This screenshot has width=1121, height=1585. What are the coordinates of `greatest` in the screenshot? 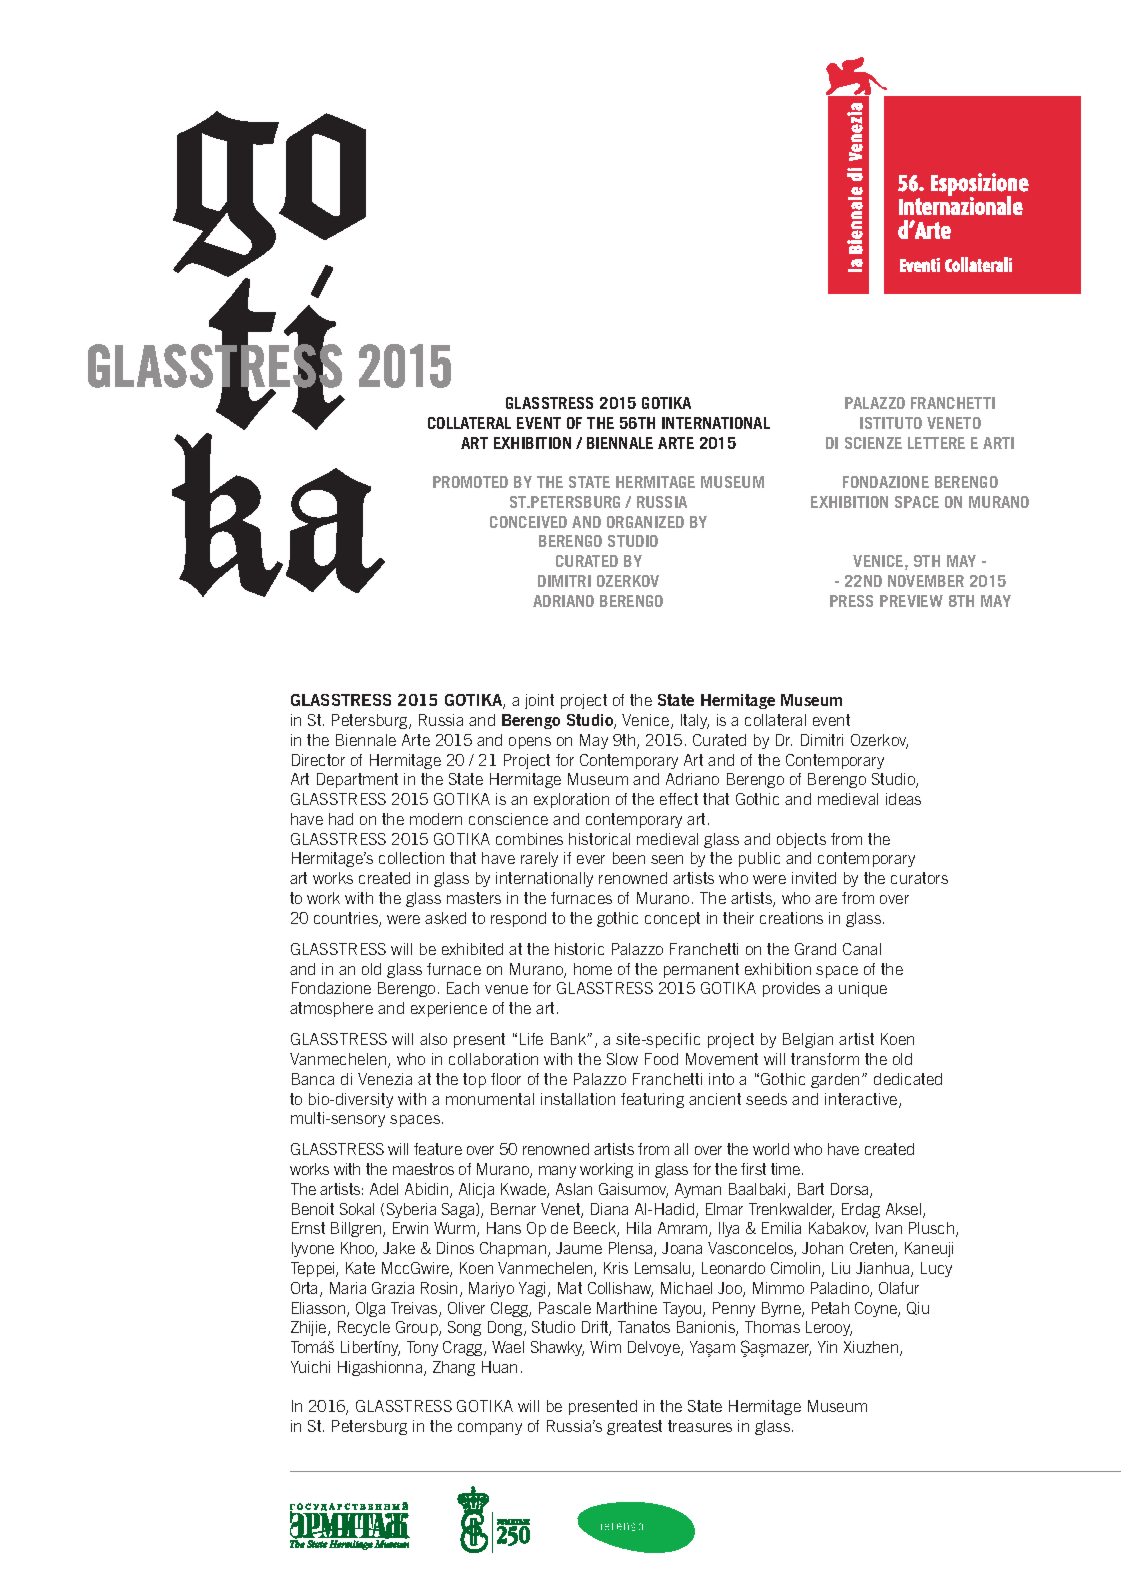 It's located at (634, 1427).
